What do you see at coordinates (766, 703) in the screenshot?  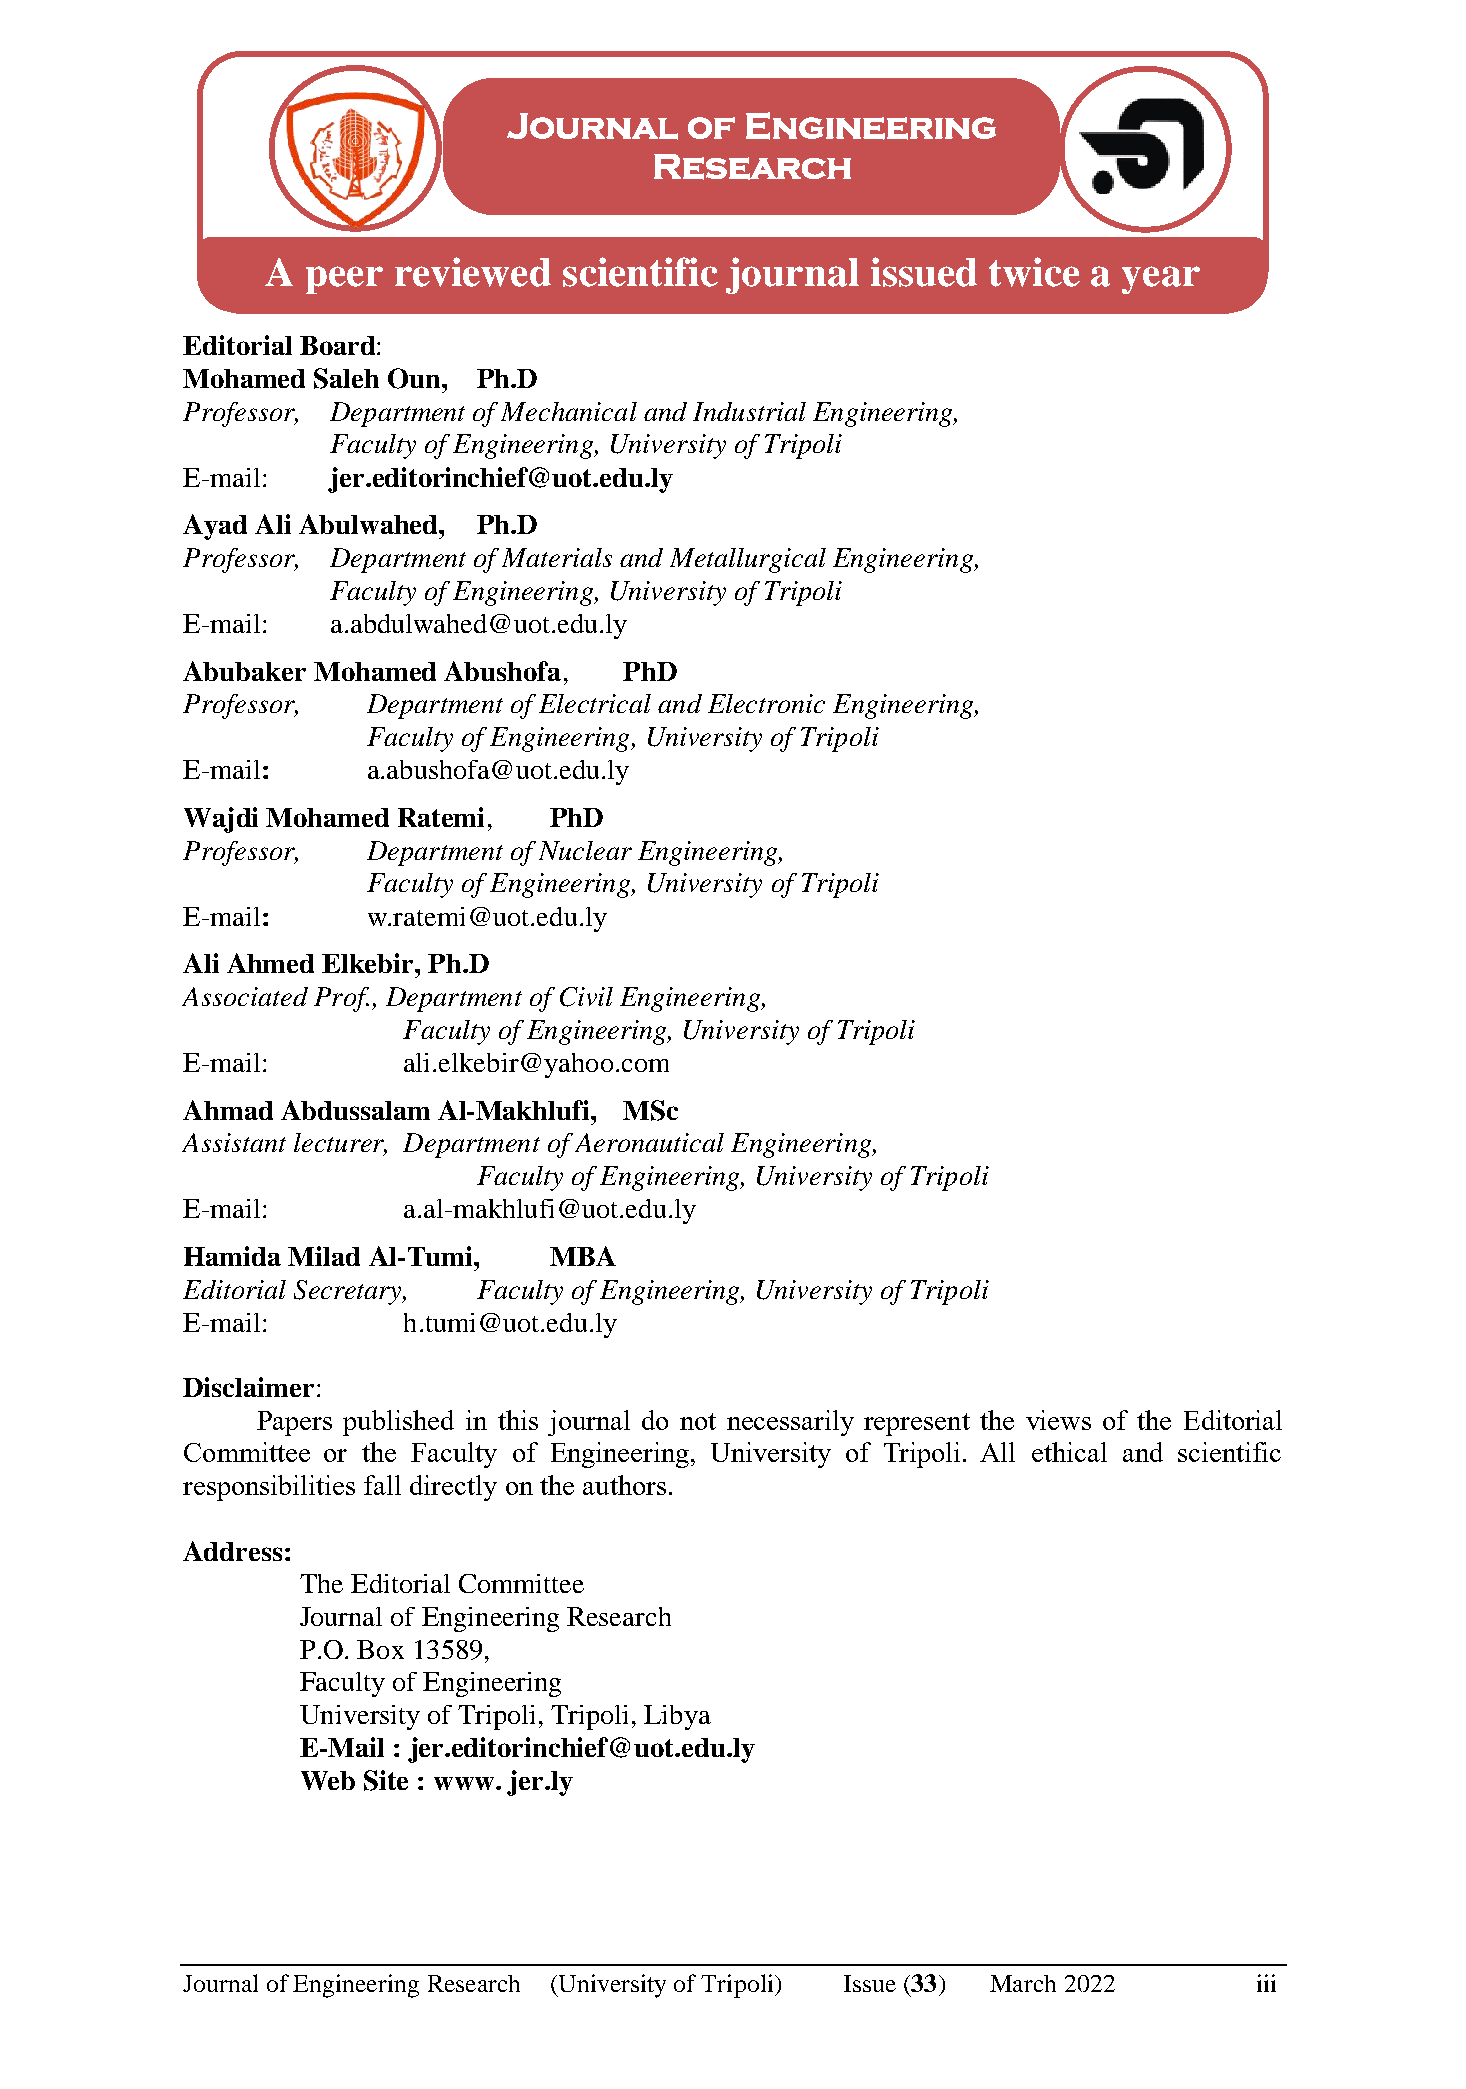 I see `Electronic` at bounding box center [766, 703].
